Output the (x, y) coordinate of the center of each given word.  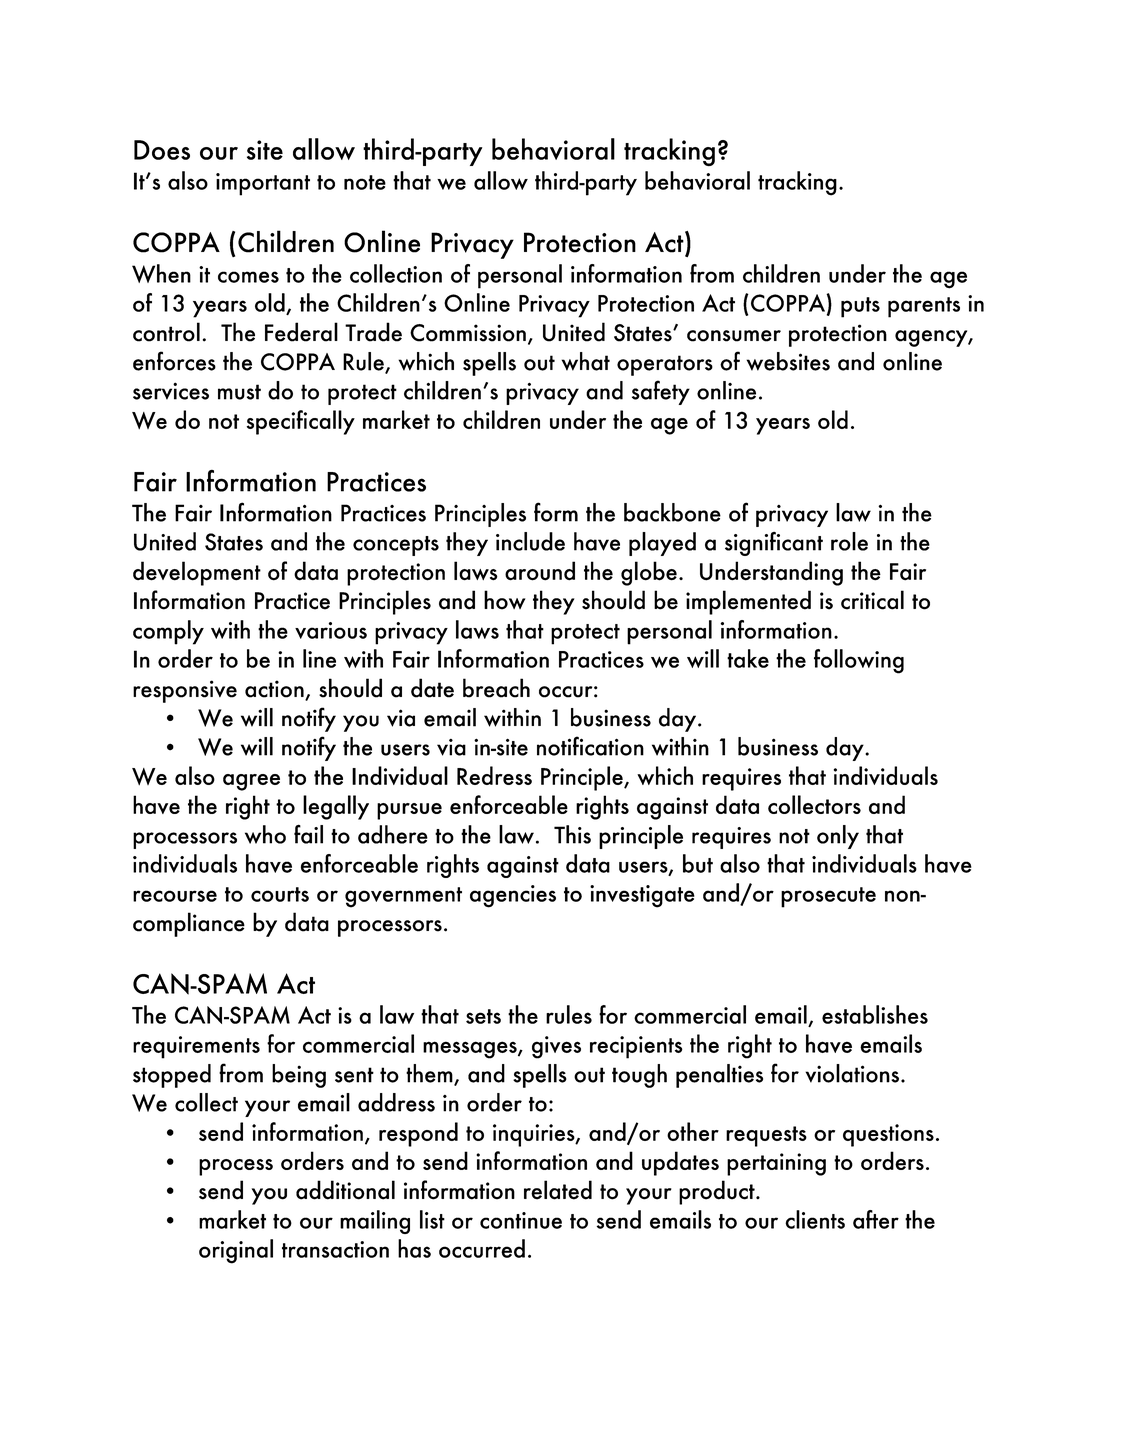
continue (521, 1220)
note (365, 182)
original (236, 1251)
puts (860, 307)
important (263, 184)
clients (815, 1219)
